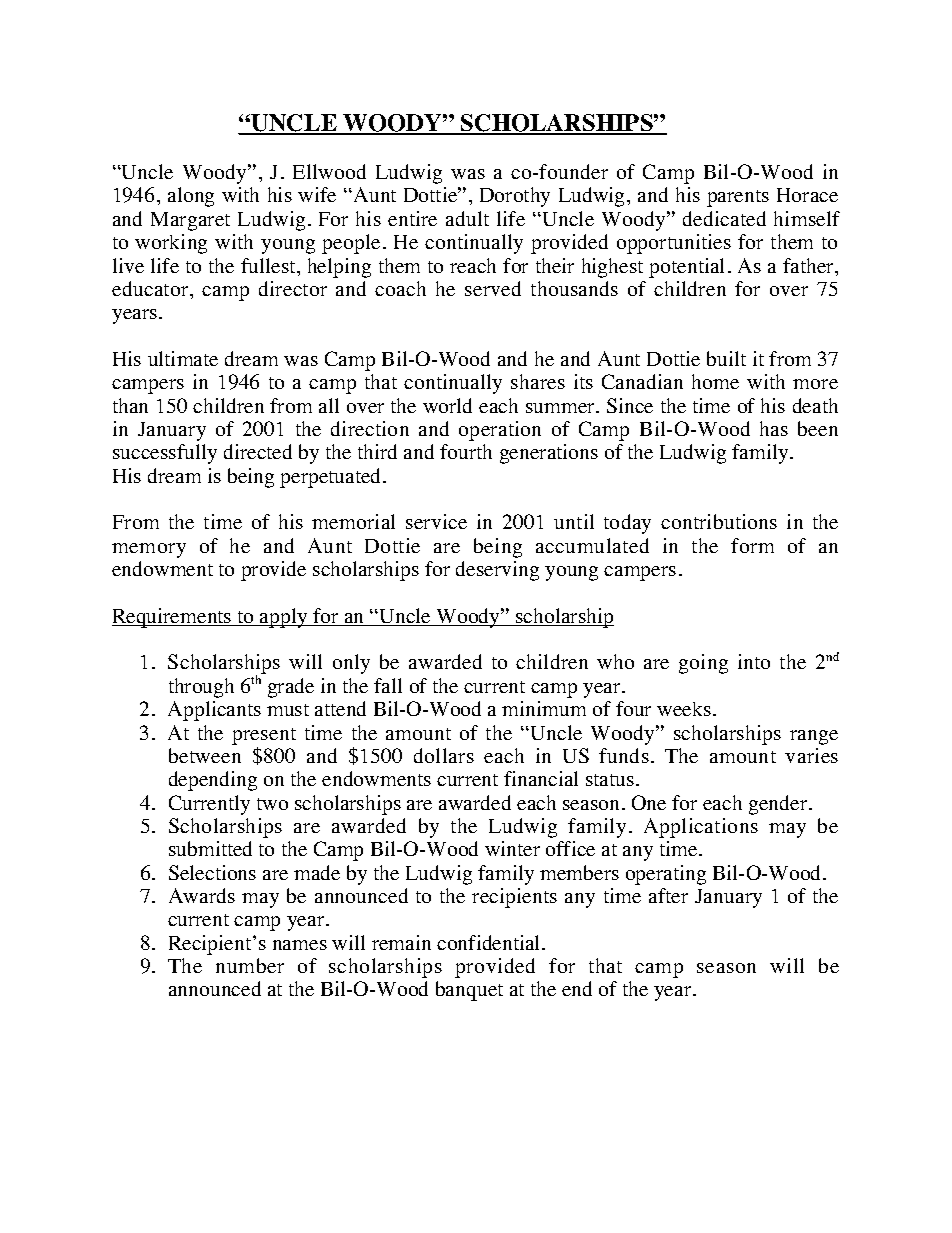 This document has width=952, height=1233. I want to click on has, so click(774, 428).
